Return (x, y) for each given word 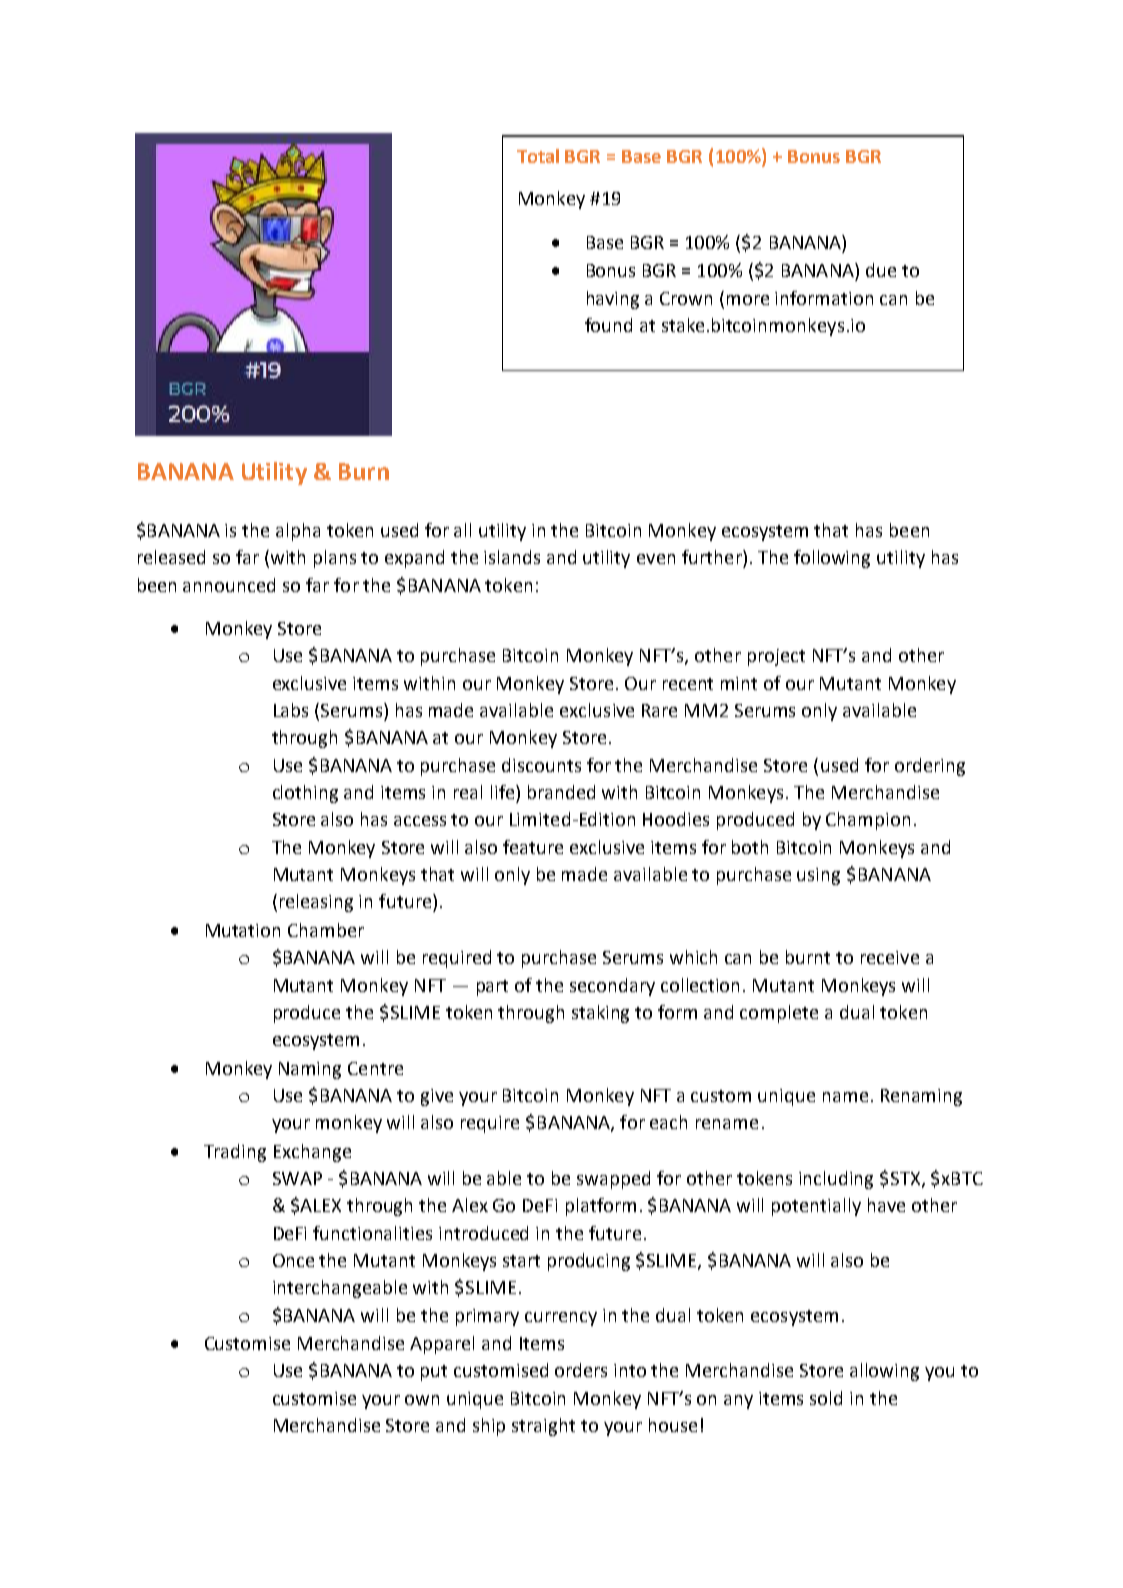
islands (512, 557)
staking (600, 1014)
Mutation (243, 930)
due (881, 270)
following (832, 559)
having (613, 300)
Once (293, 1260)
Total (538, 156)
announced (229, 585)
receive (890, 957)
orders (581, 1370)
